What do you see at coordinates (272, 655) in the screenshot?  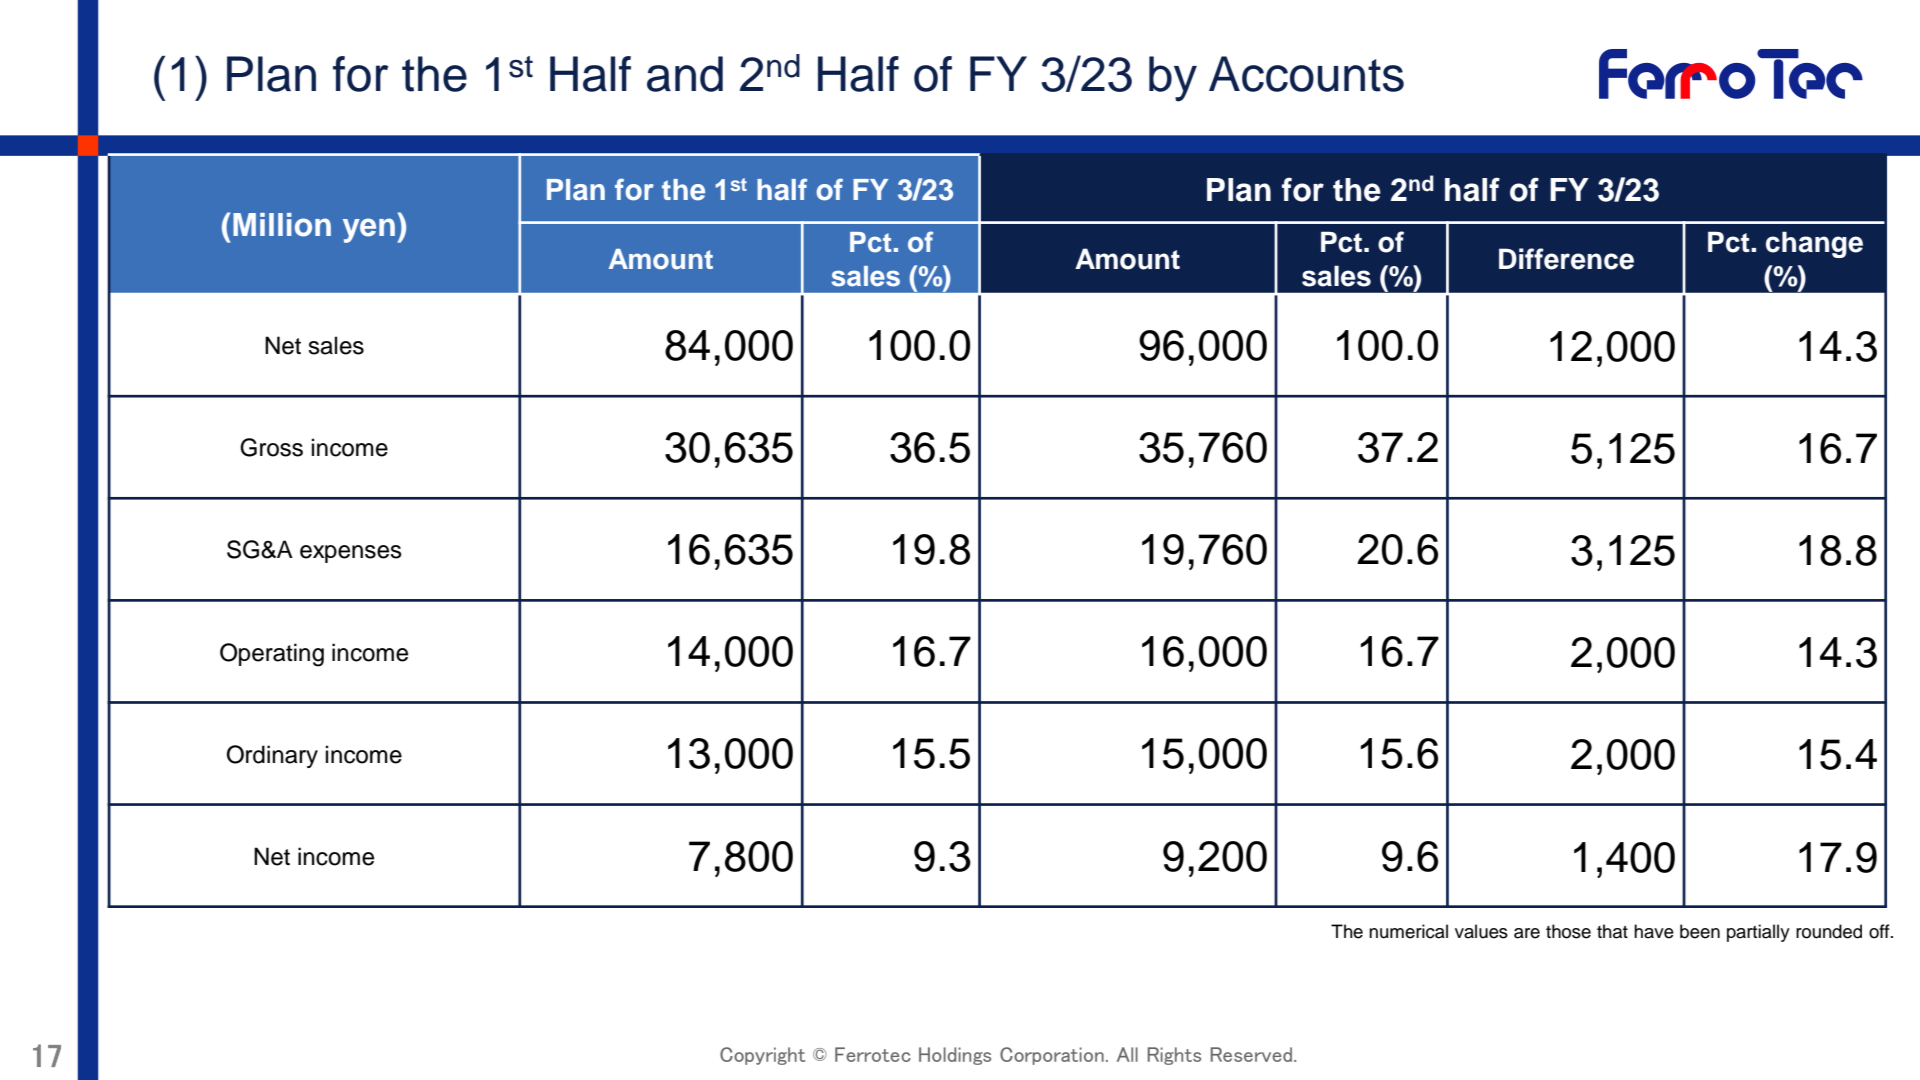 I see `Operating` at bounding box center [272, 655].
